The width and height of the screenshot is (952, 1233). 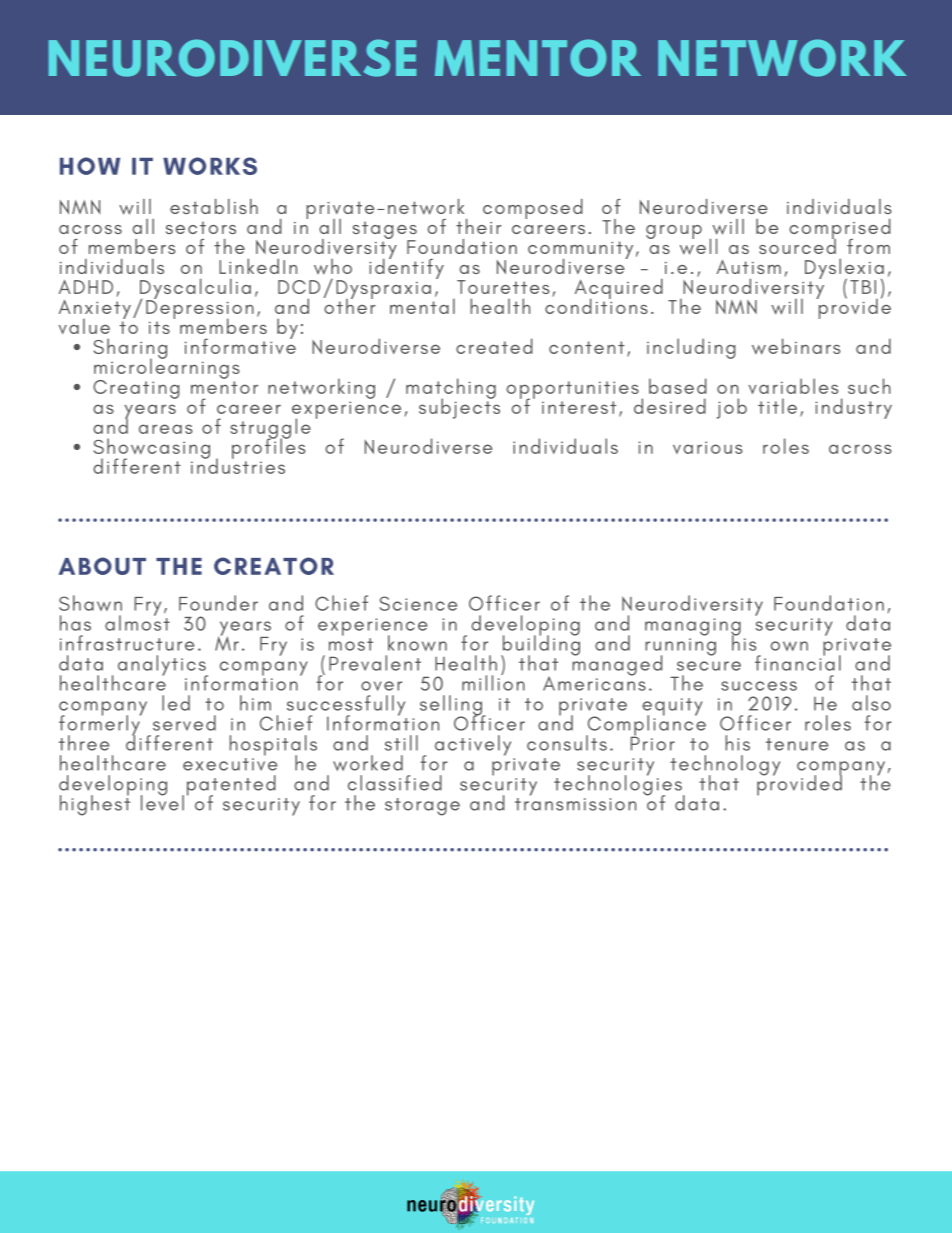 What do you see at coordinates (210, 166) in the screenshot?
I see `WORKS` at bounding box center [210, 166].
